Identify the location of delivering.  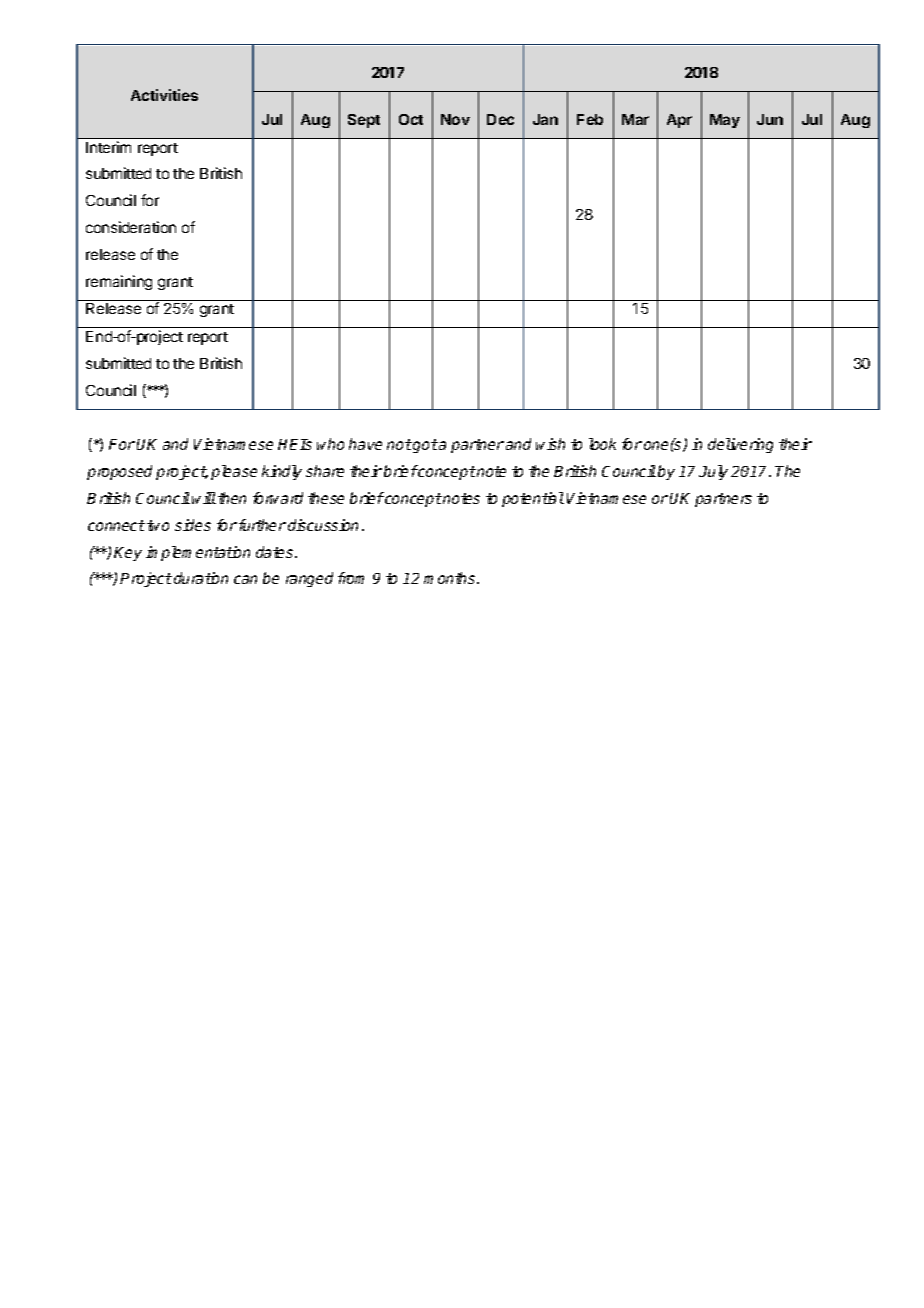
(740, 445).
